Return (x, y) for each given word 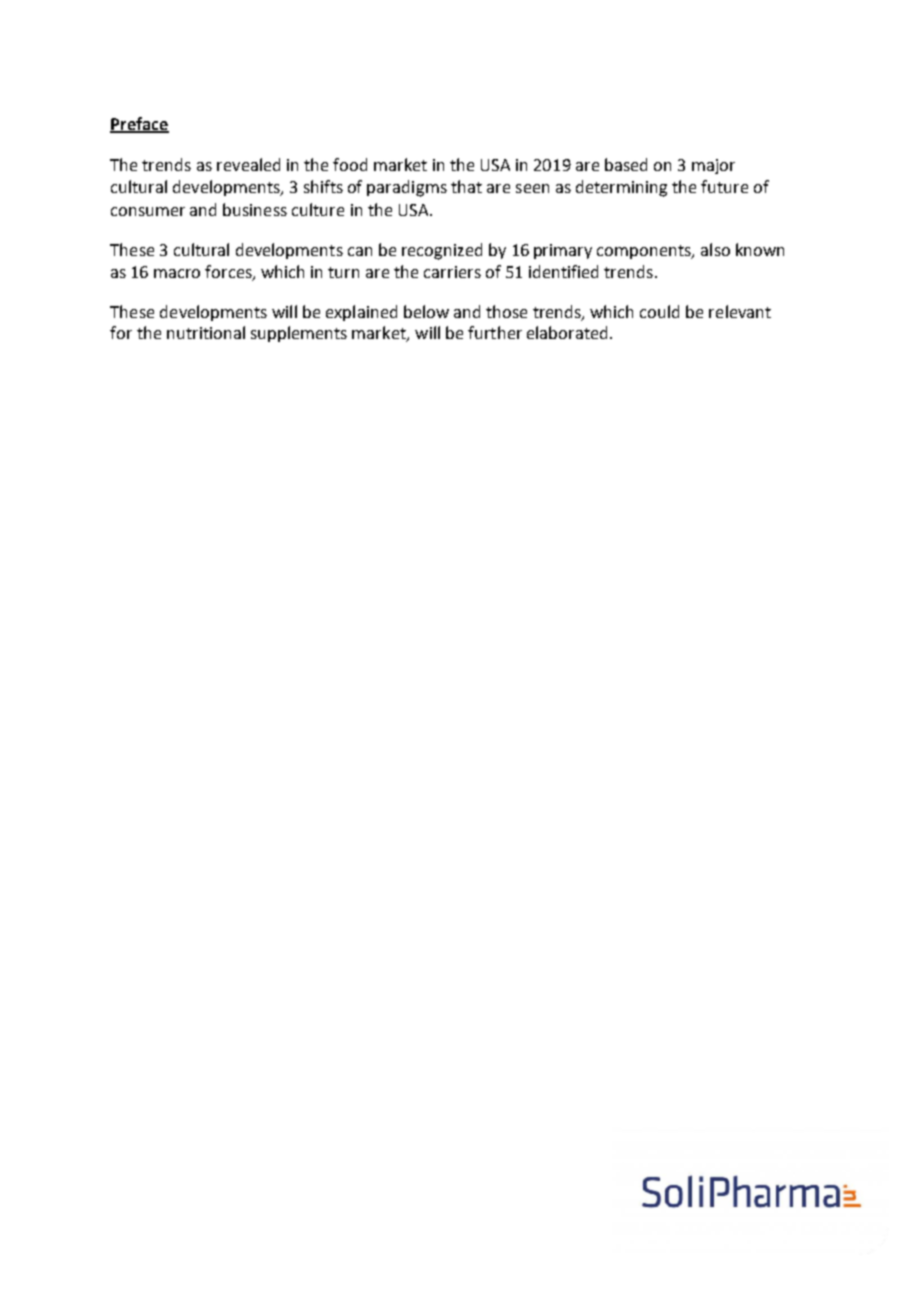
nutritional (206, 332)
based (626, 164)
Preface (139, 124)
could (659, 311)
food (350, 164)
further (495, 332)
